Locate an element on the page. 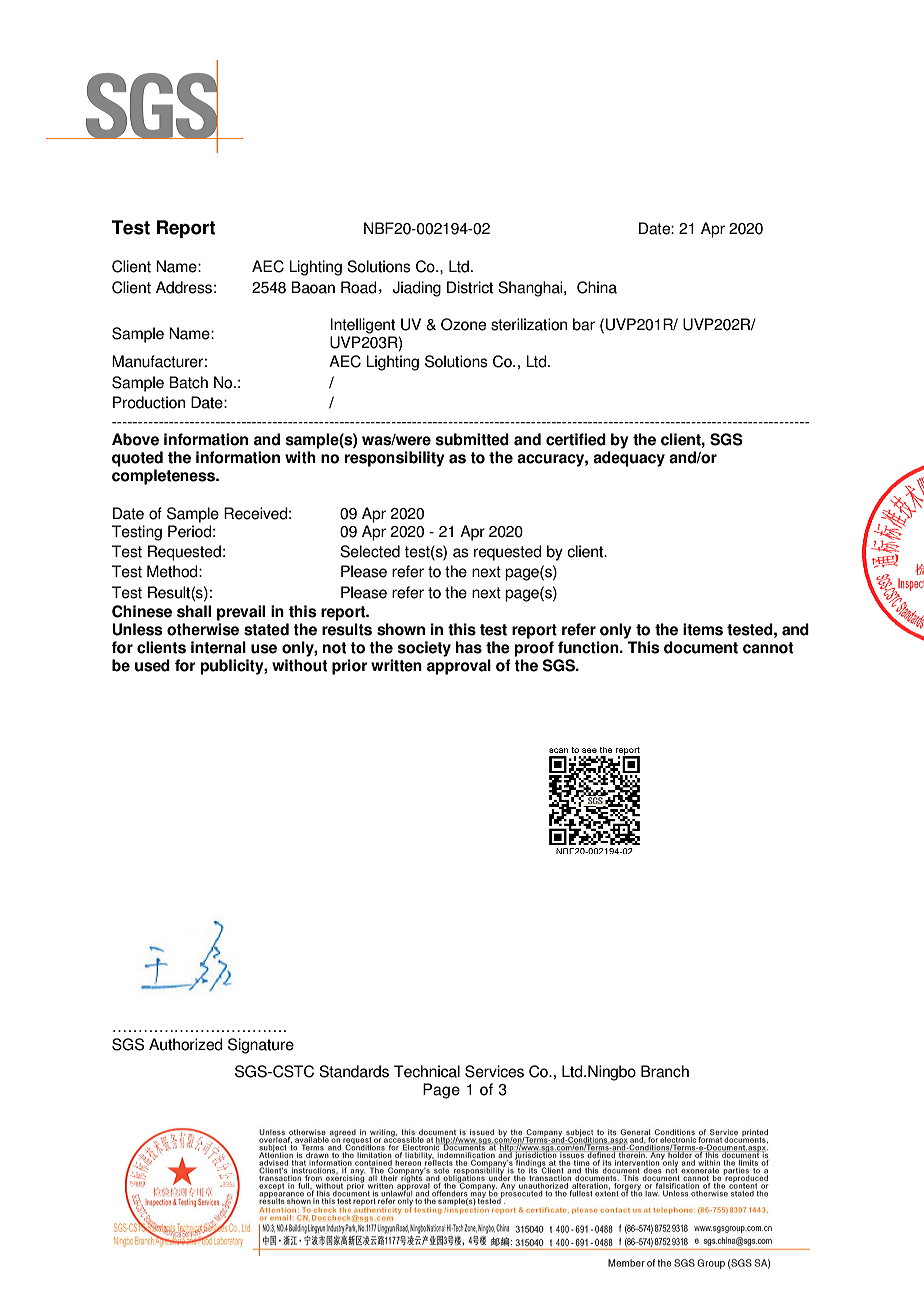 This page has width=924, height=1308. shall is located at coordinates (194, 611).
